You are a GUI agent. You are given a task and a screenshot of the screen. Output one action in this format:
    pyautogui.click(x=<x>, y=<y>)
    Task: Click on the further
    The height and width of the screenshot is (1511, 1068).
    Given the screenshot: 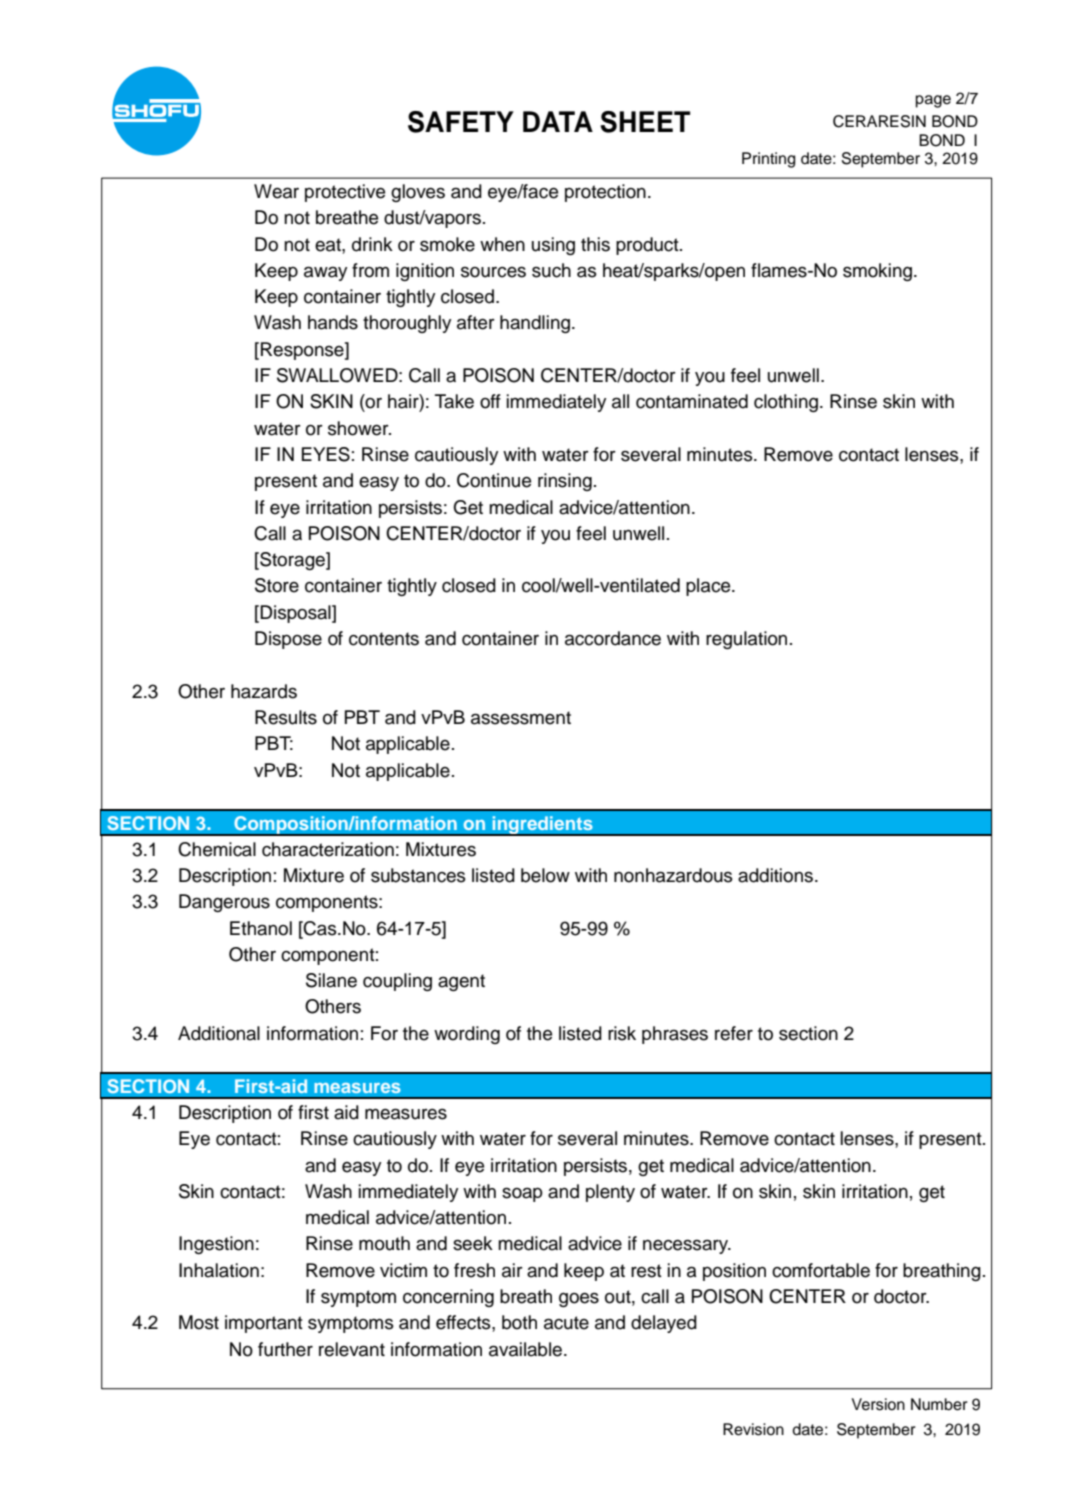 What is the action you would take?
    pyautogui.click(x=285, y=1349)
